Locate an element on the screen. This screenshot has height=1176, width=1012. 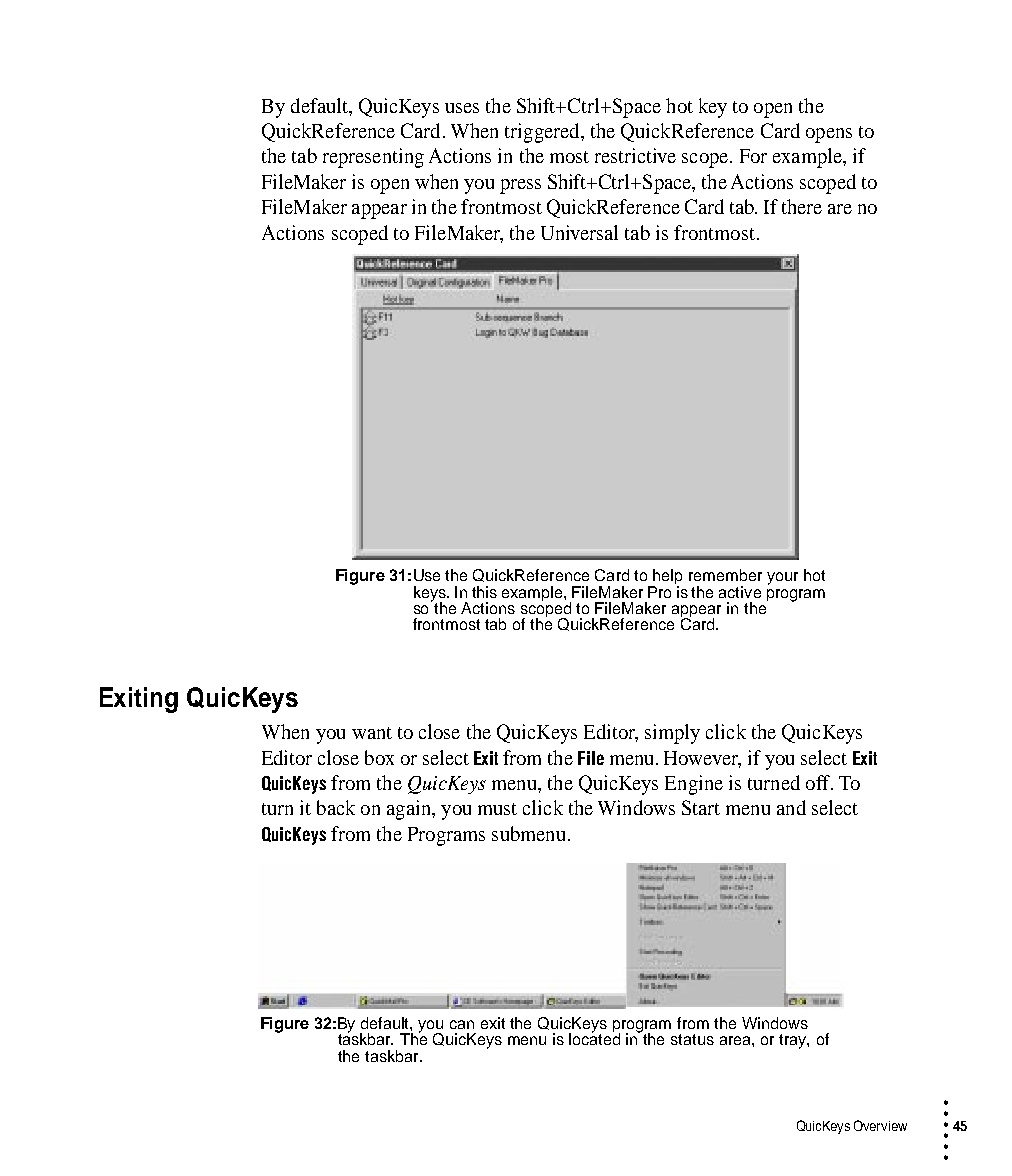
status is located at coordinates (692, 1039).
